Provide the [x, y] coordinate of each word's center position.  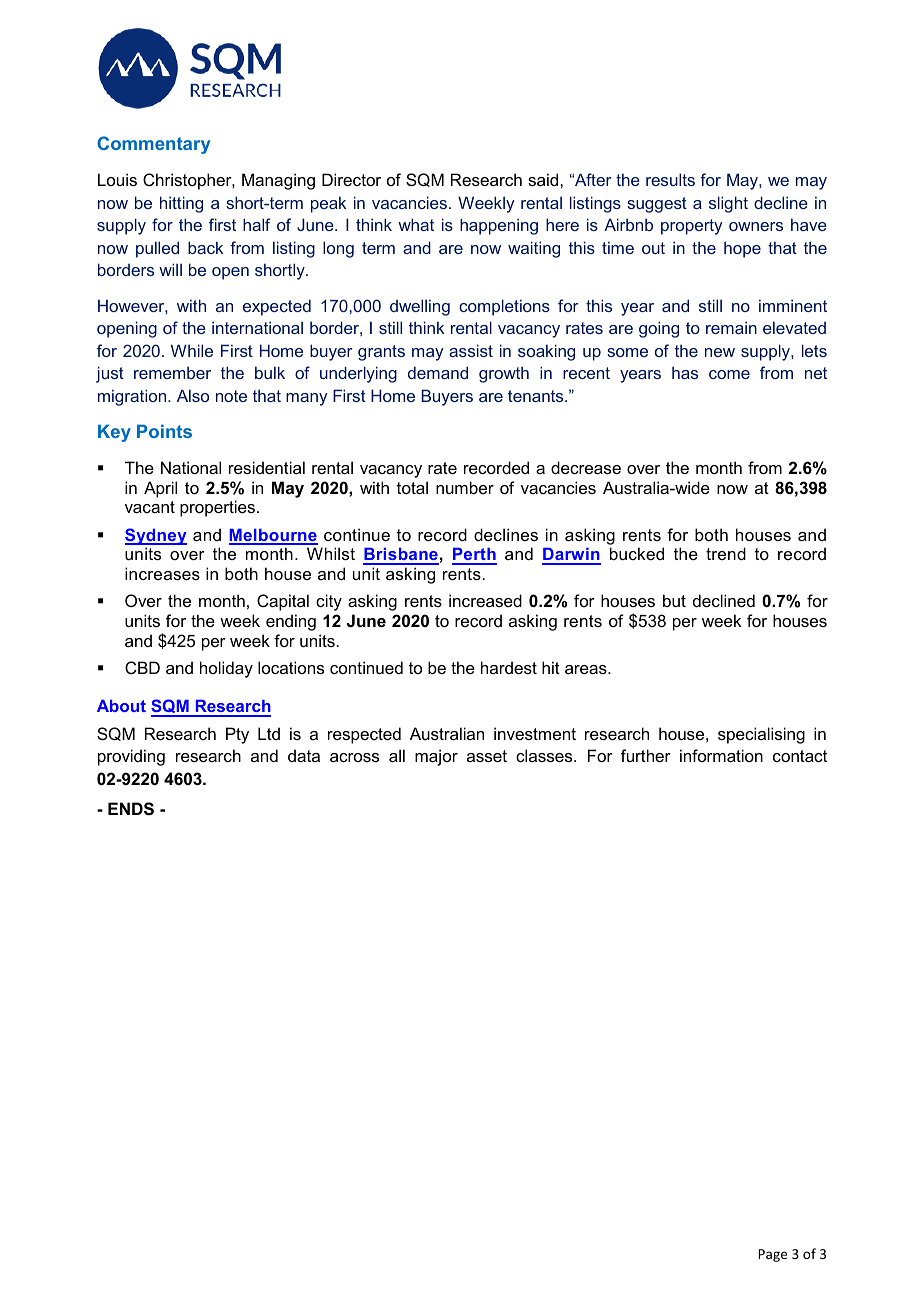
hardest [509, 667]
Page [772, 1255]
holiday [226, 669]
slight [728, 204]
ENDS [131, 809]
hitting [181, 204]
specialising [761, 735]
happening [499, 226]
